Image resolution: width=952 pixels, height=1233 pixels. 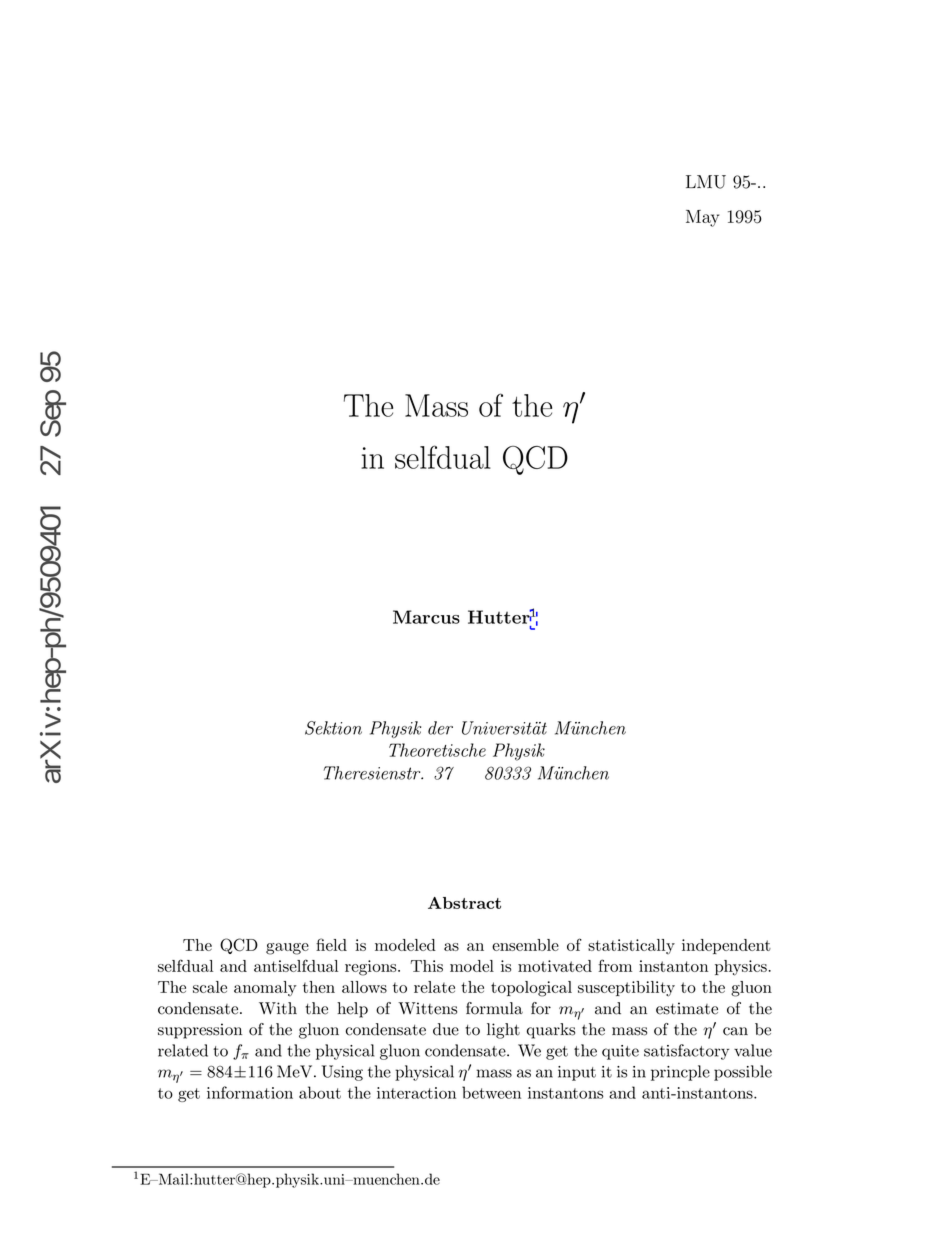 I want to click on LMU, so click(x=706, y=182).
